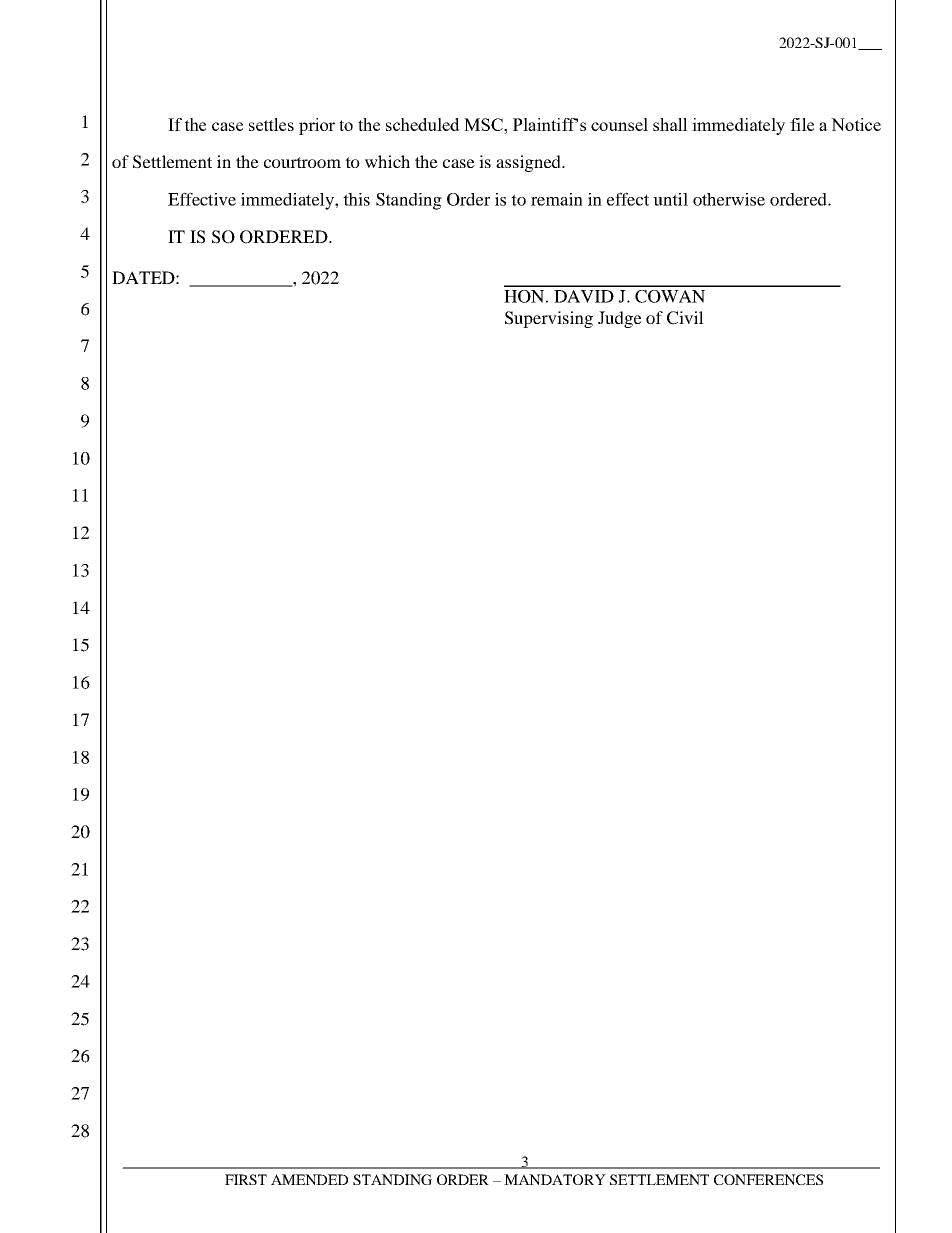 The image size is (952, 1233). I want to click on assigned, so click(529, 163).
